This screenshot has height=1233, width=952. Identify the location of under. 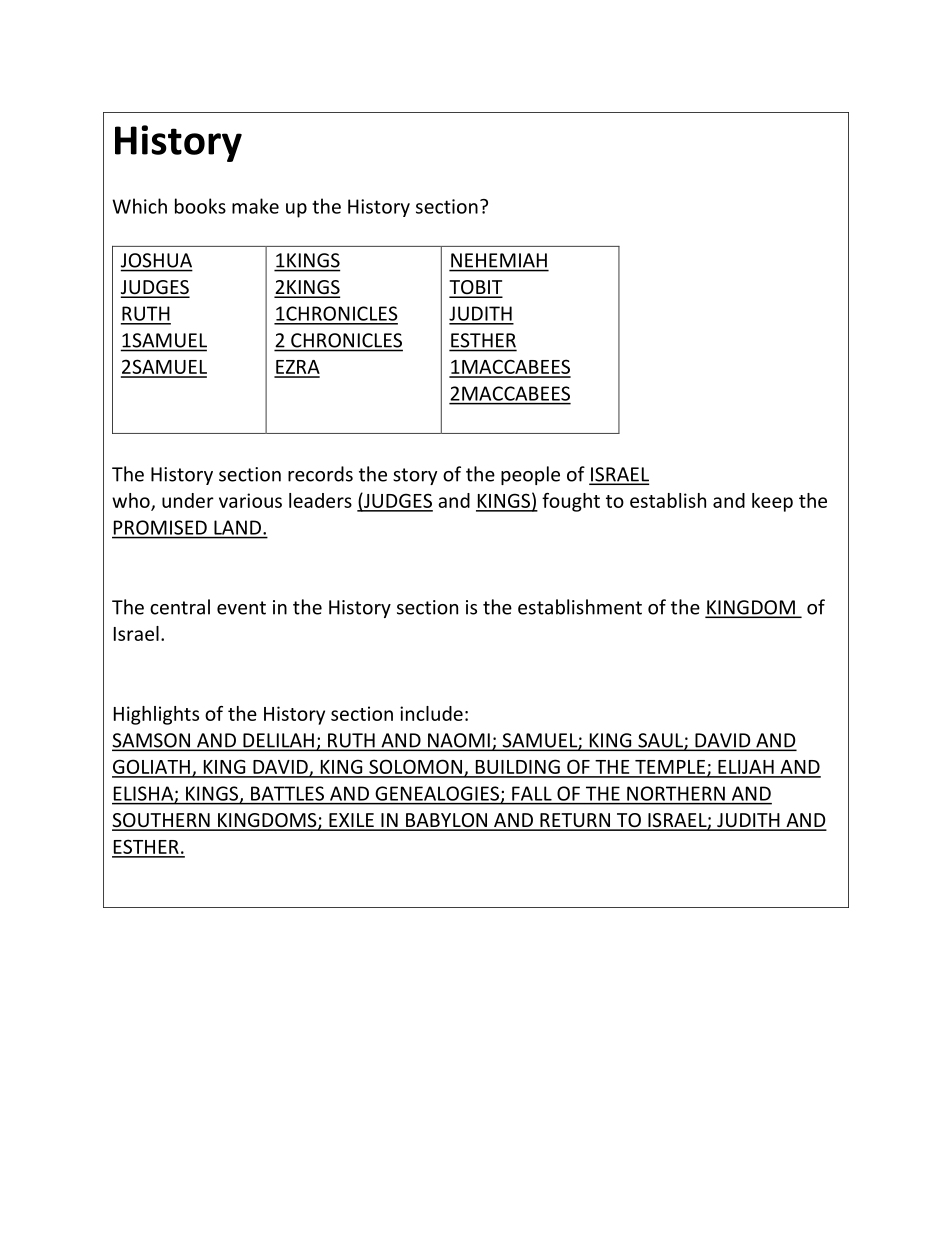
(188, 500).
